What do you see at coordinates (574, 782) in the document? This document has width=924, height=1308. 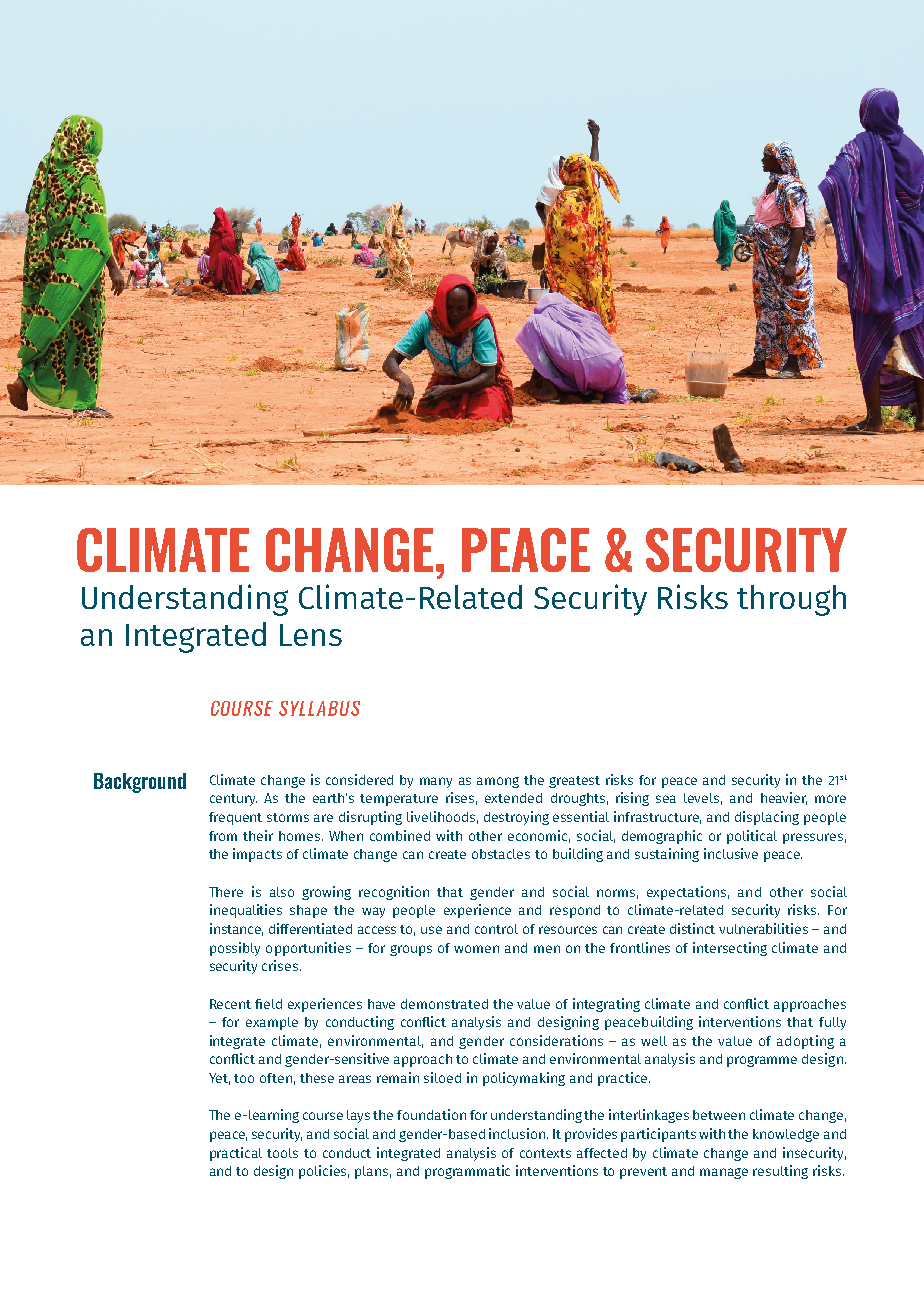 I see `greatest` at bounding box center [574, 782].
